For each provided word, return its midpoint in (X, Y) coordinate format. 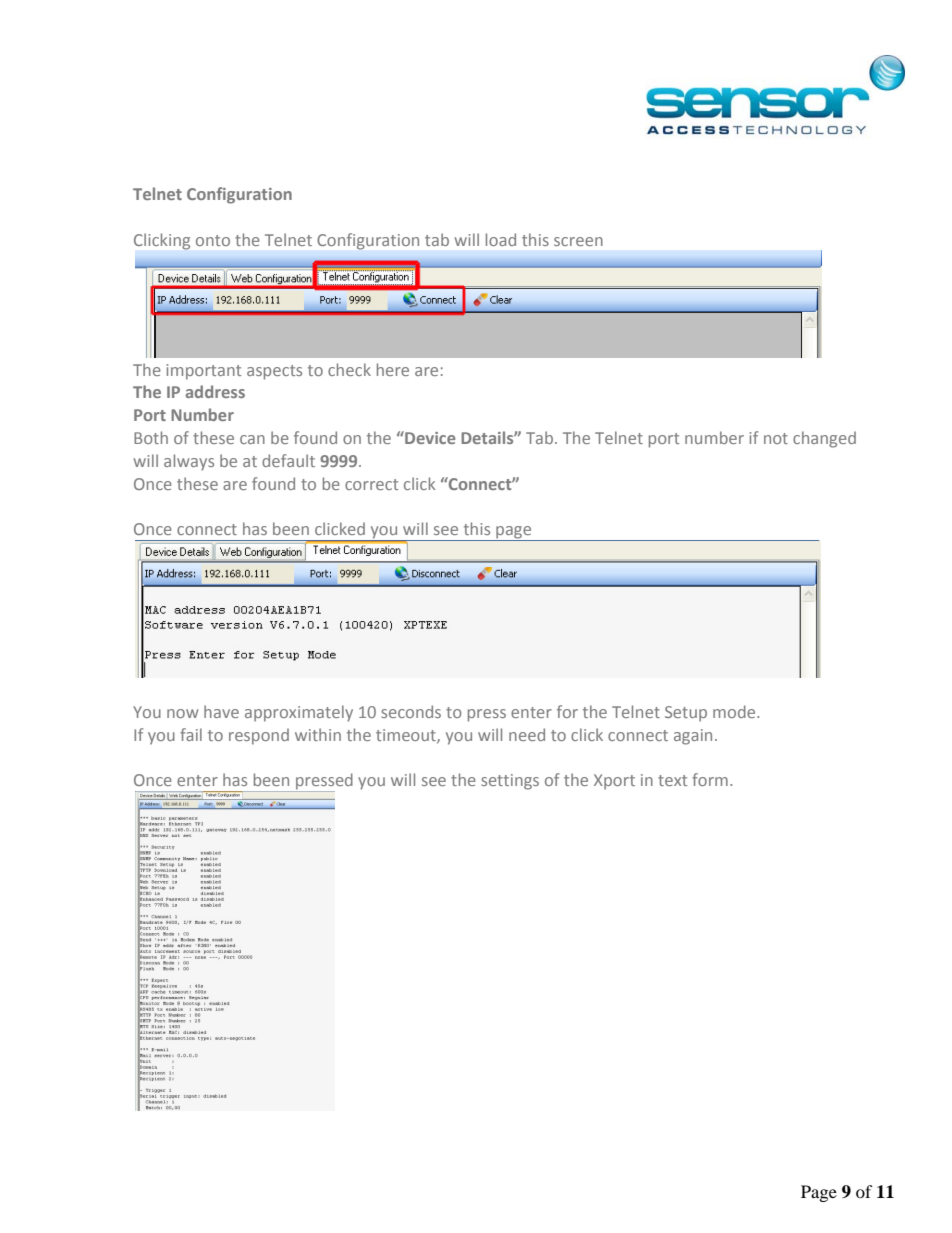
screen (578, 241)
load (501, 239)
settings (510, 782)
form (710, 779)
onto (213, 240)
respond (259, 736)
